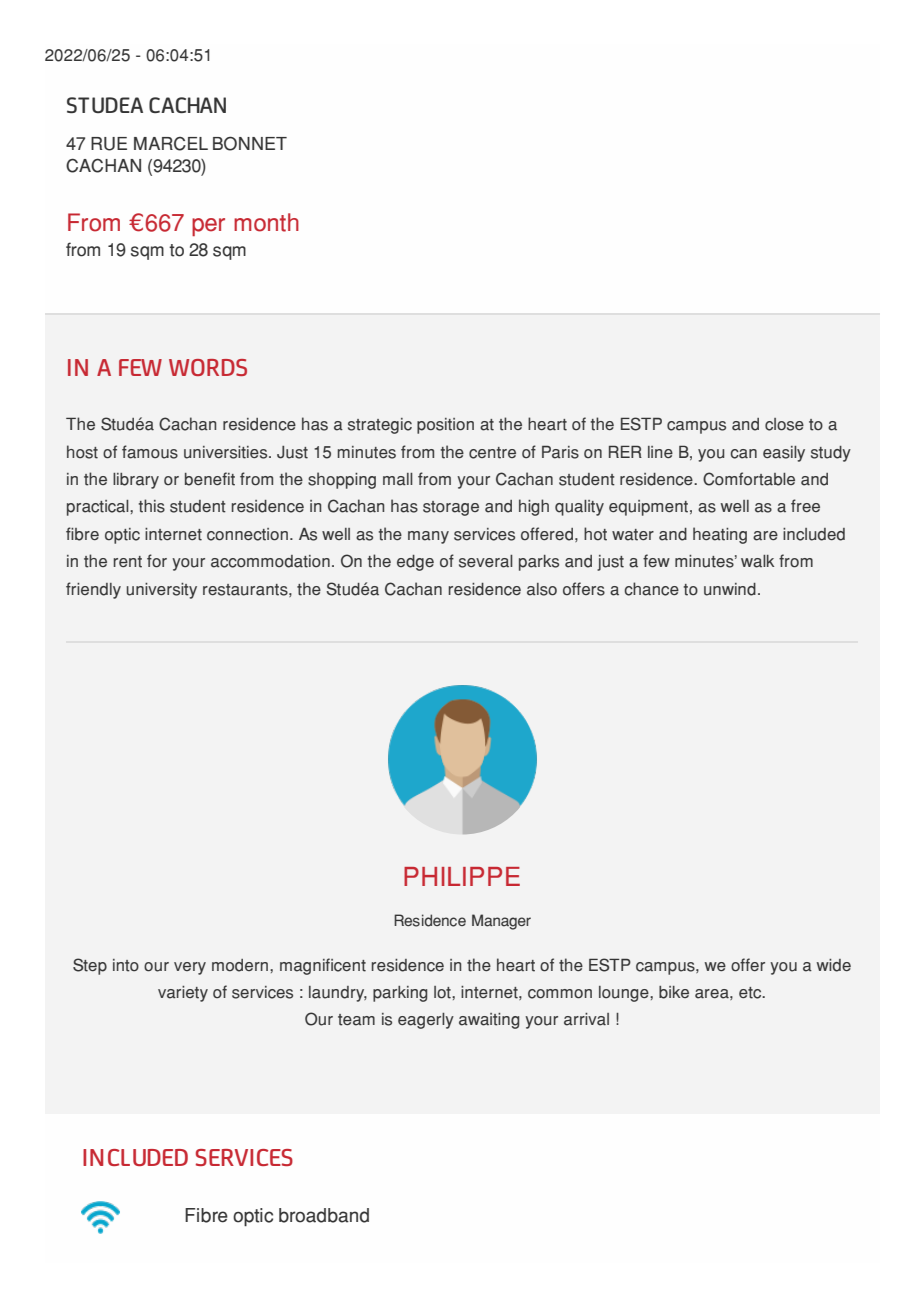 This image has width=924, height=1308. Describe the element at coordinates (489, 1021) in the image. I see `awaiting` at that location.
